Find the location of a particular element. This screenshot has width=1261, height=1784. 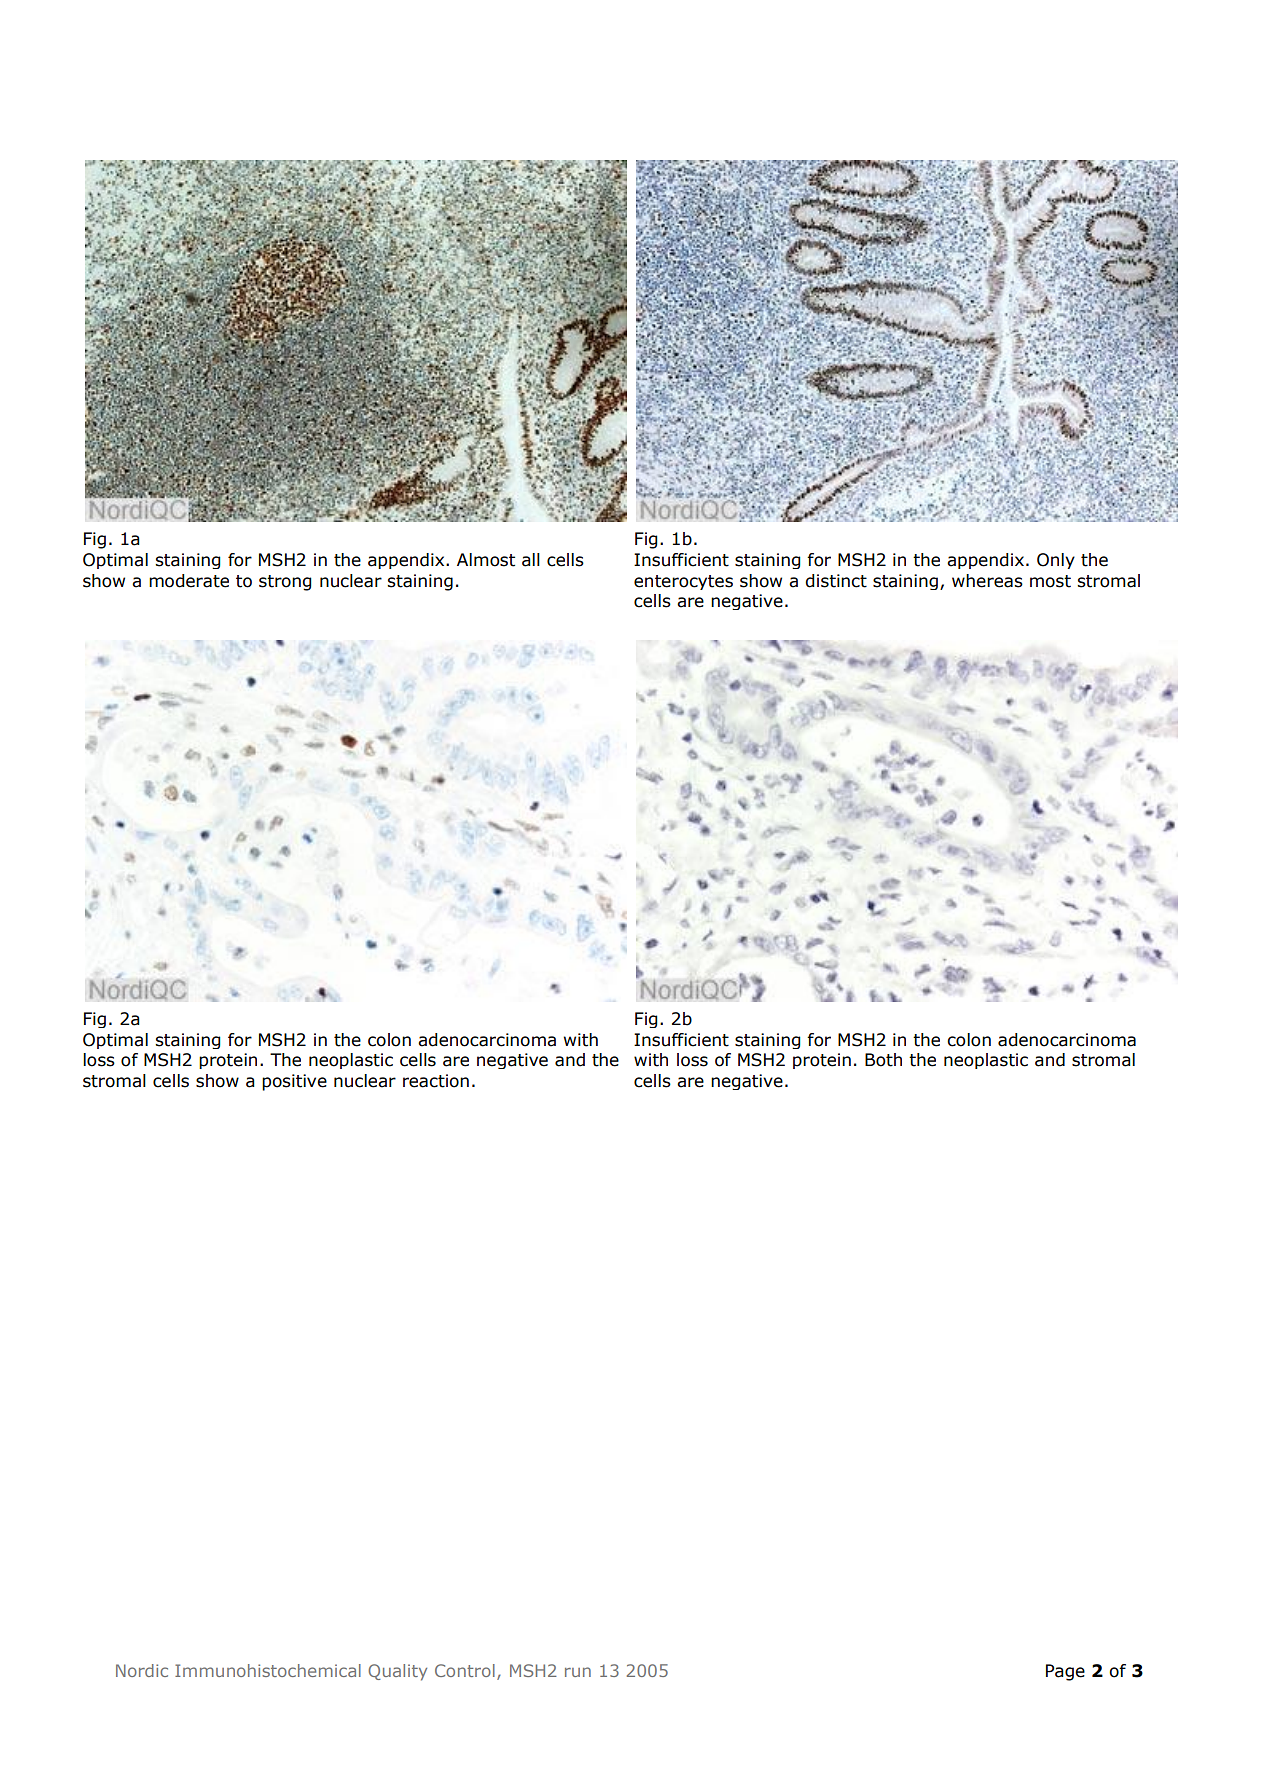

Page is located at coordinates (1065, 1672).
